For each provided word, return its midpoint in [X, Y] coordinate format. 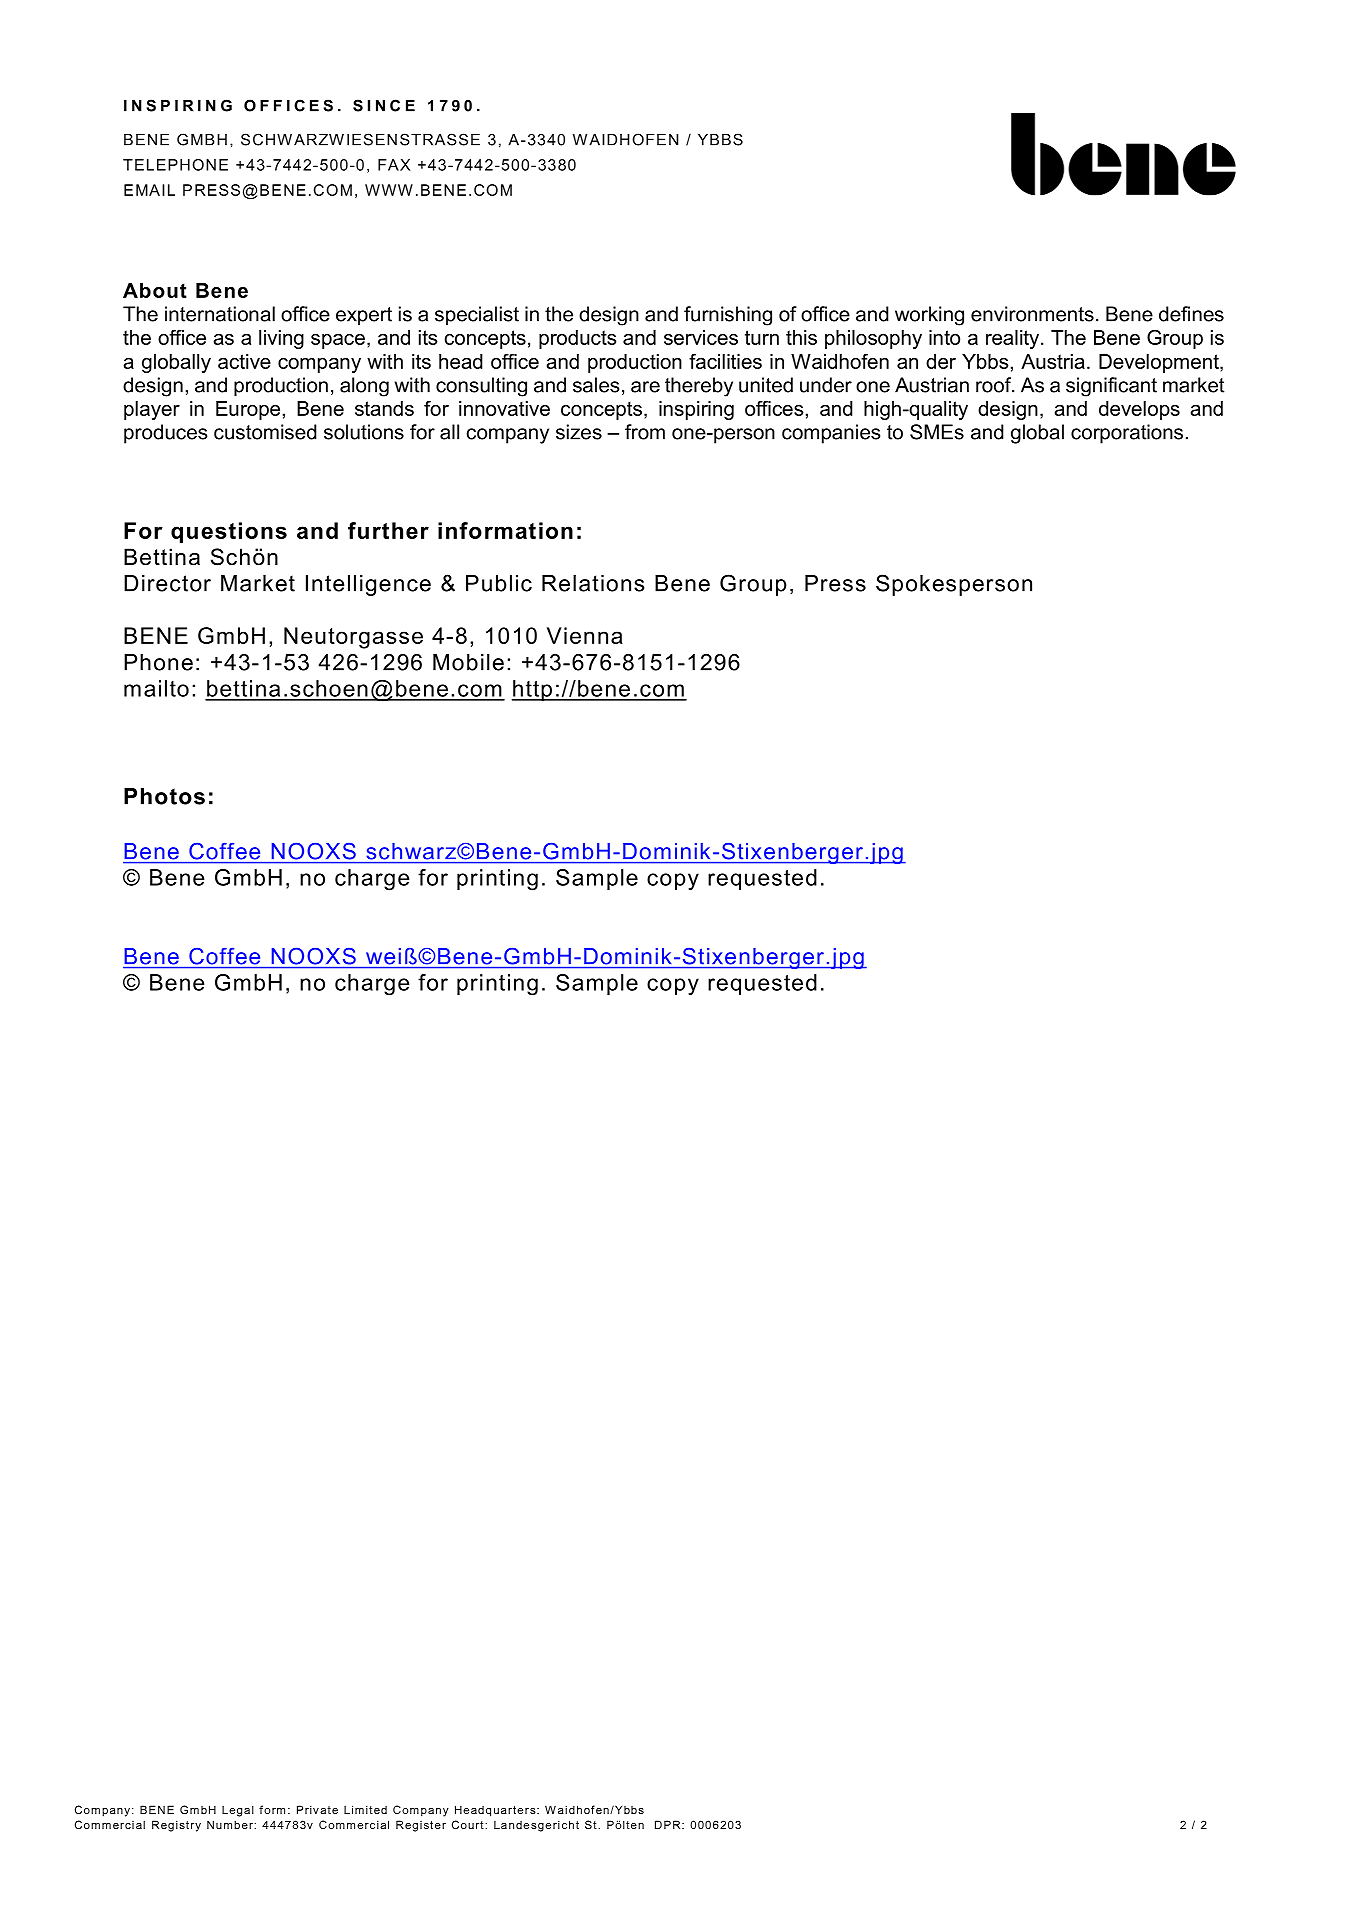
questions [229, 533]
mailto [156, 688]
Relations [593, 583]
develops [1139, 410]
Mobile [468, 662]
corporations [1127, 434]
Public [499, 583]
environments [1032, 314]
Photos [164, 796]
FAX [394, 165]
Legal [238, 1811]
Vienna [585, 635]
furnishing [728, 316]
